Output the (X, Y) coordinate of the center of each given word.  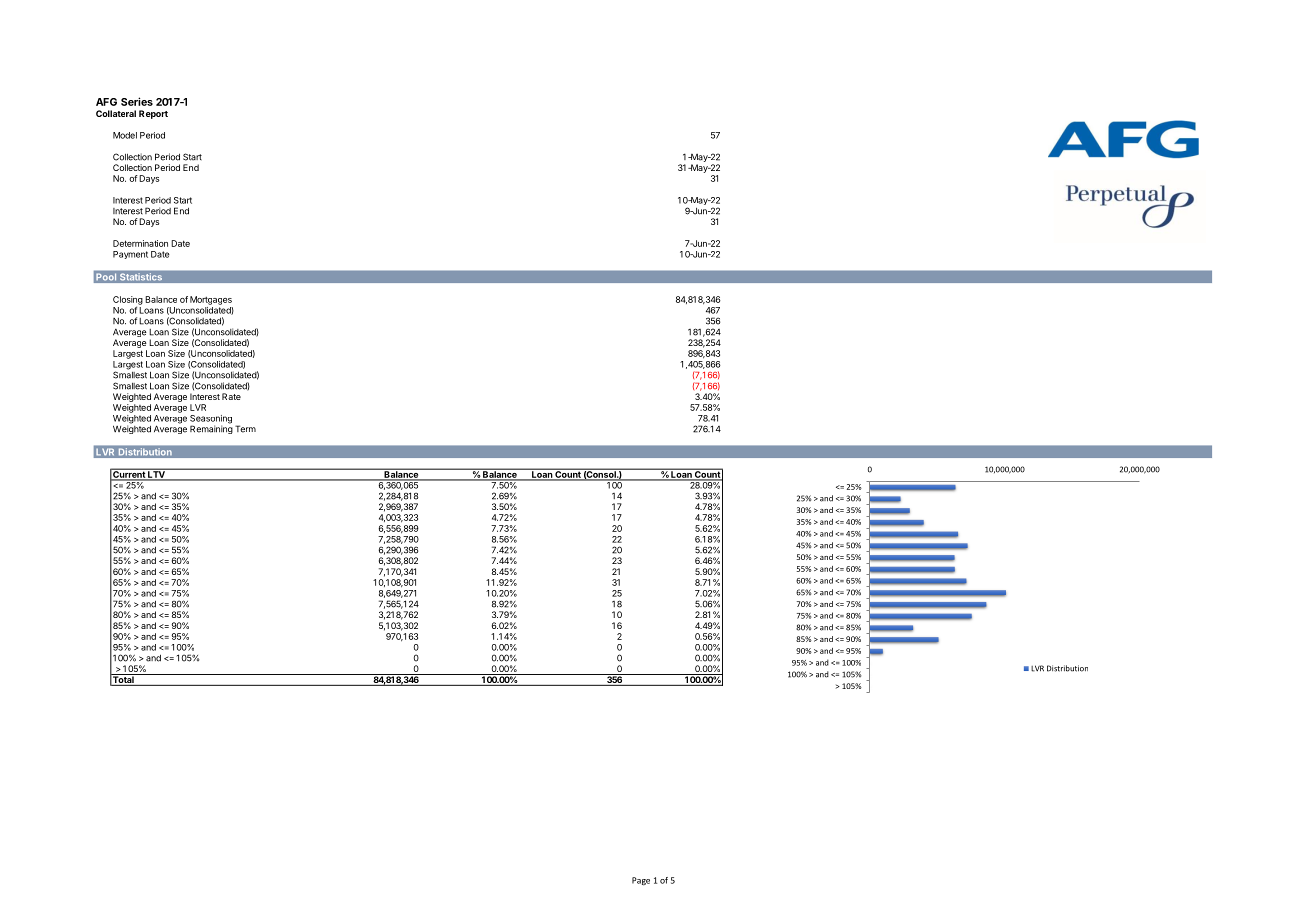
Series (137, 101)
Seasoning (211, 420)
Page (641, 881)
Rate (231, 396)
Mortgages (211, 300)
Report (153, 114)
